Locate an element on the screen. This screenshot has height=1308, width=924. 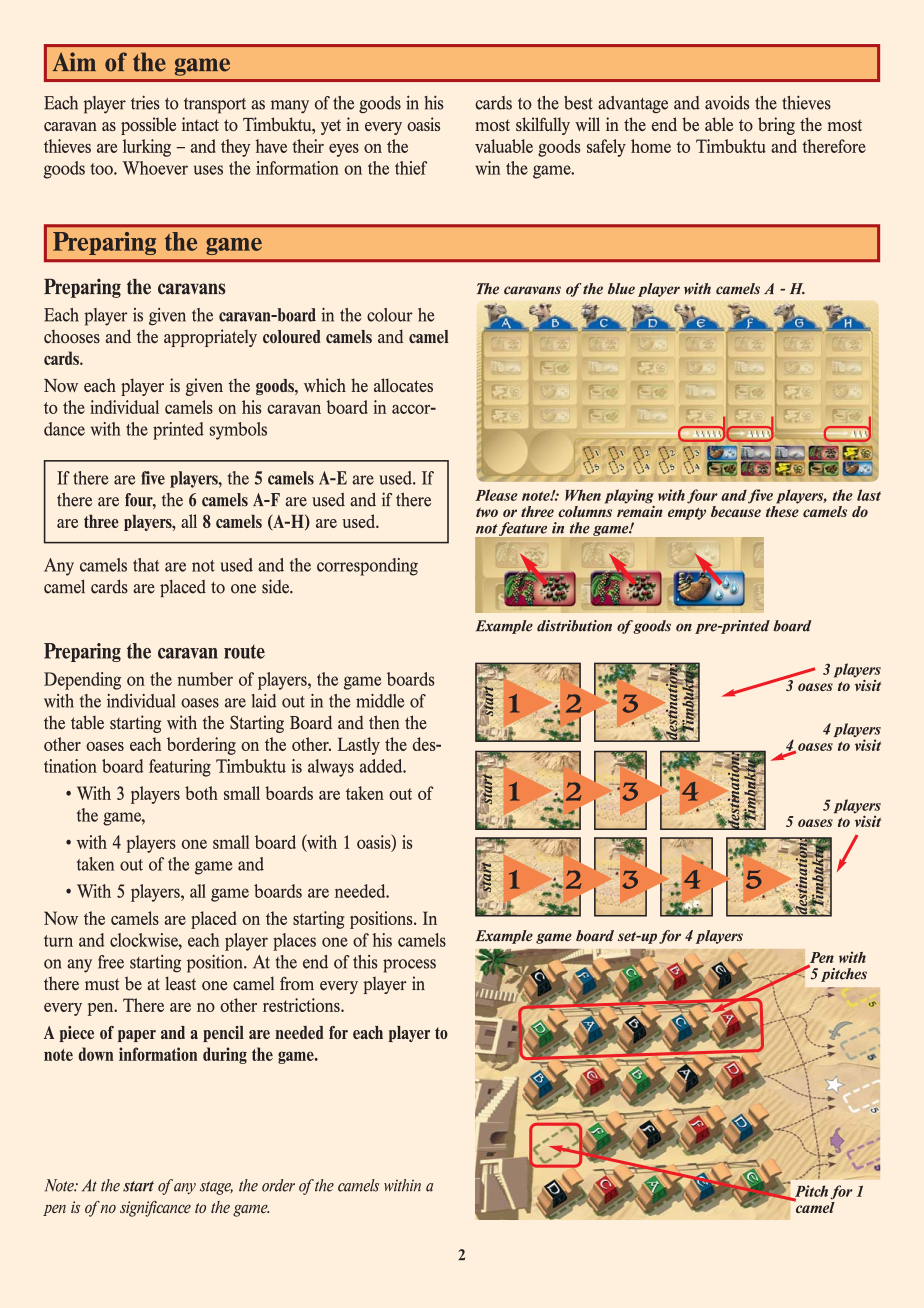
tries is located at coordinates (145, 102).
